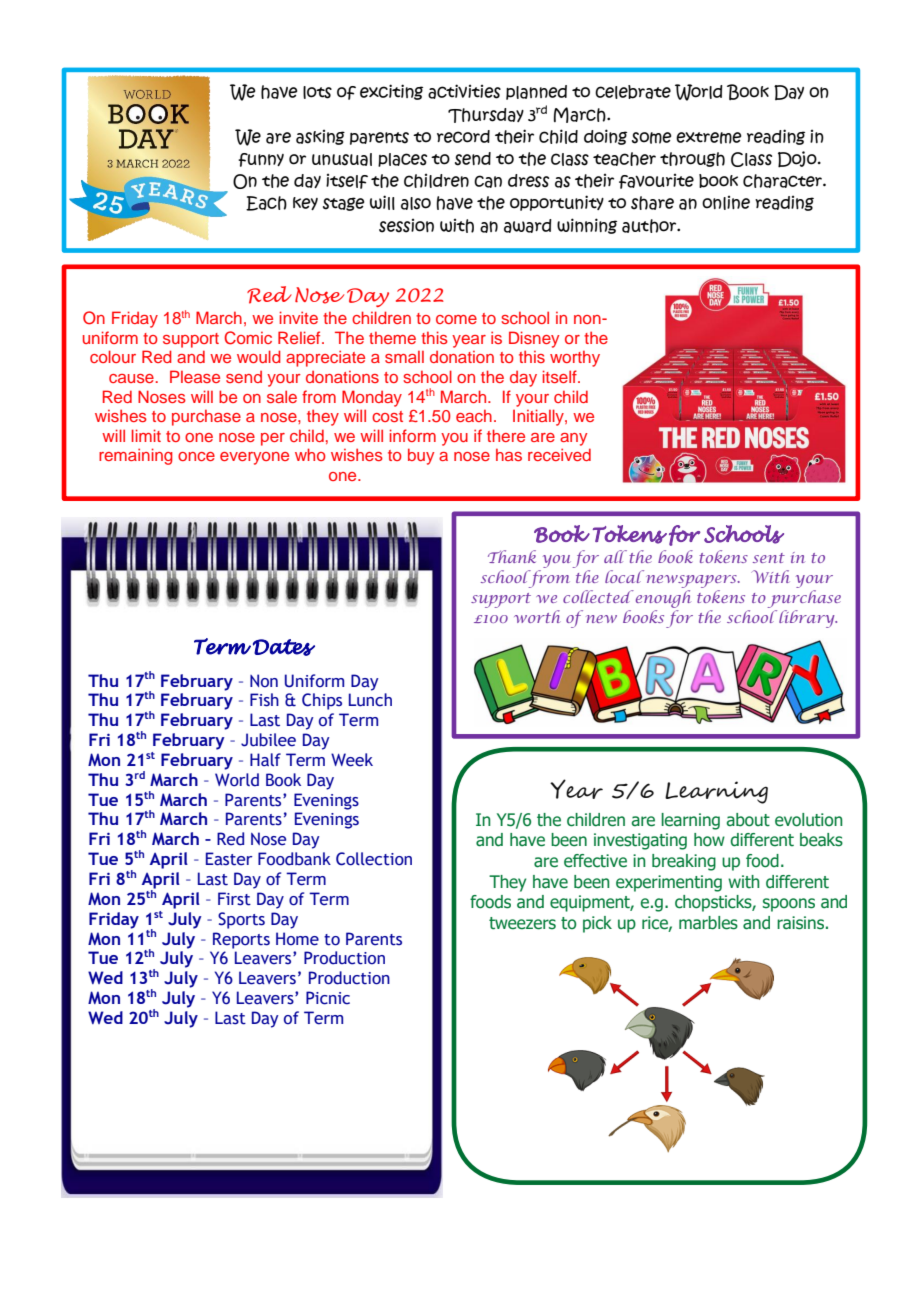 This screenshot has width=924, height=1308. What do you see at coordinates (486, 115) in the screenshot?
I see `Thursday` at bounding box center [486, 115].
